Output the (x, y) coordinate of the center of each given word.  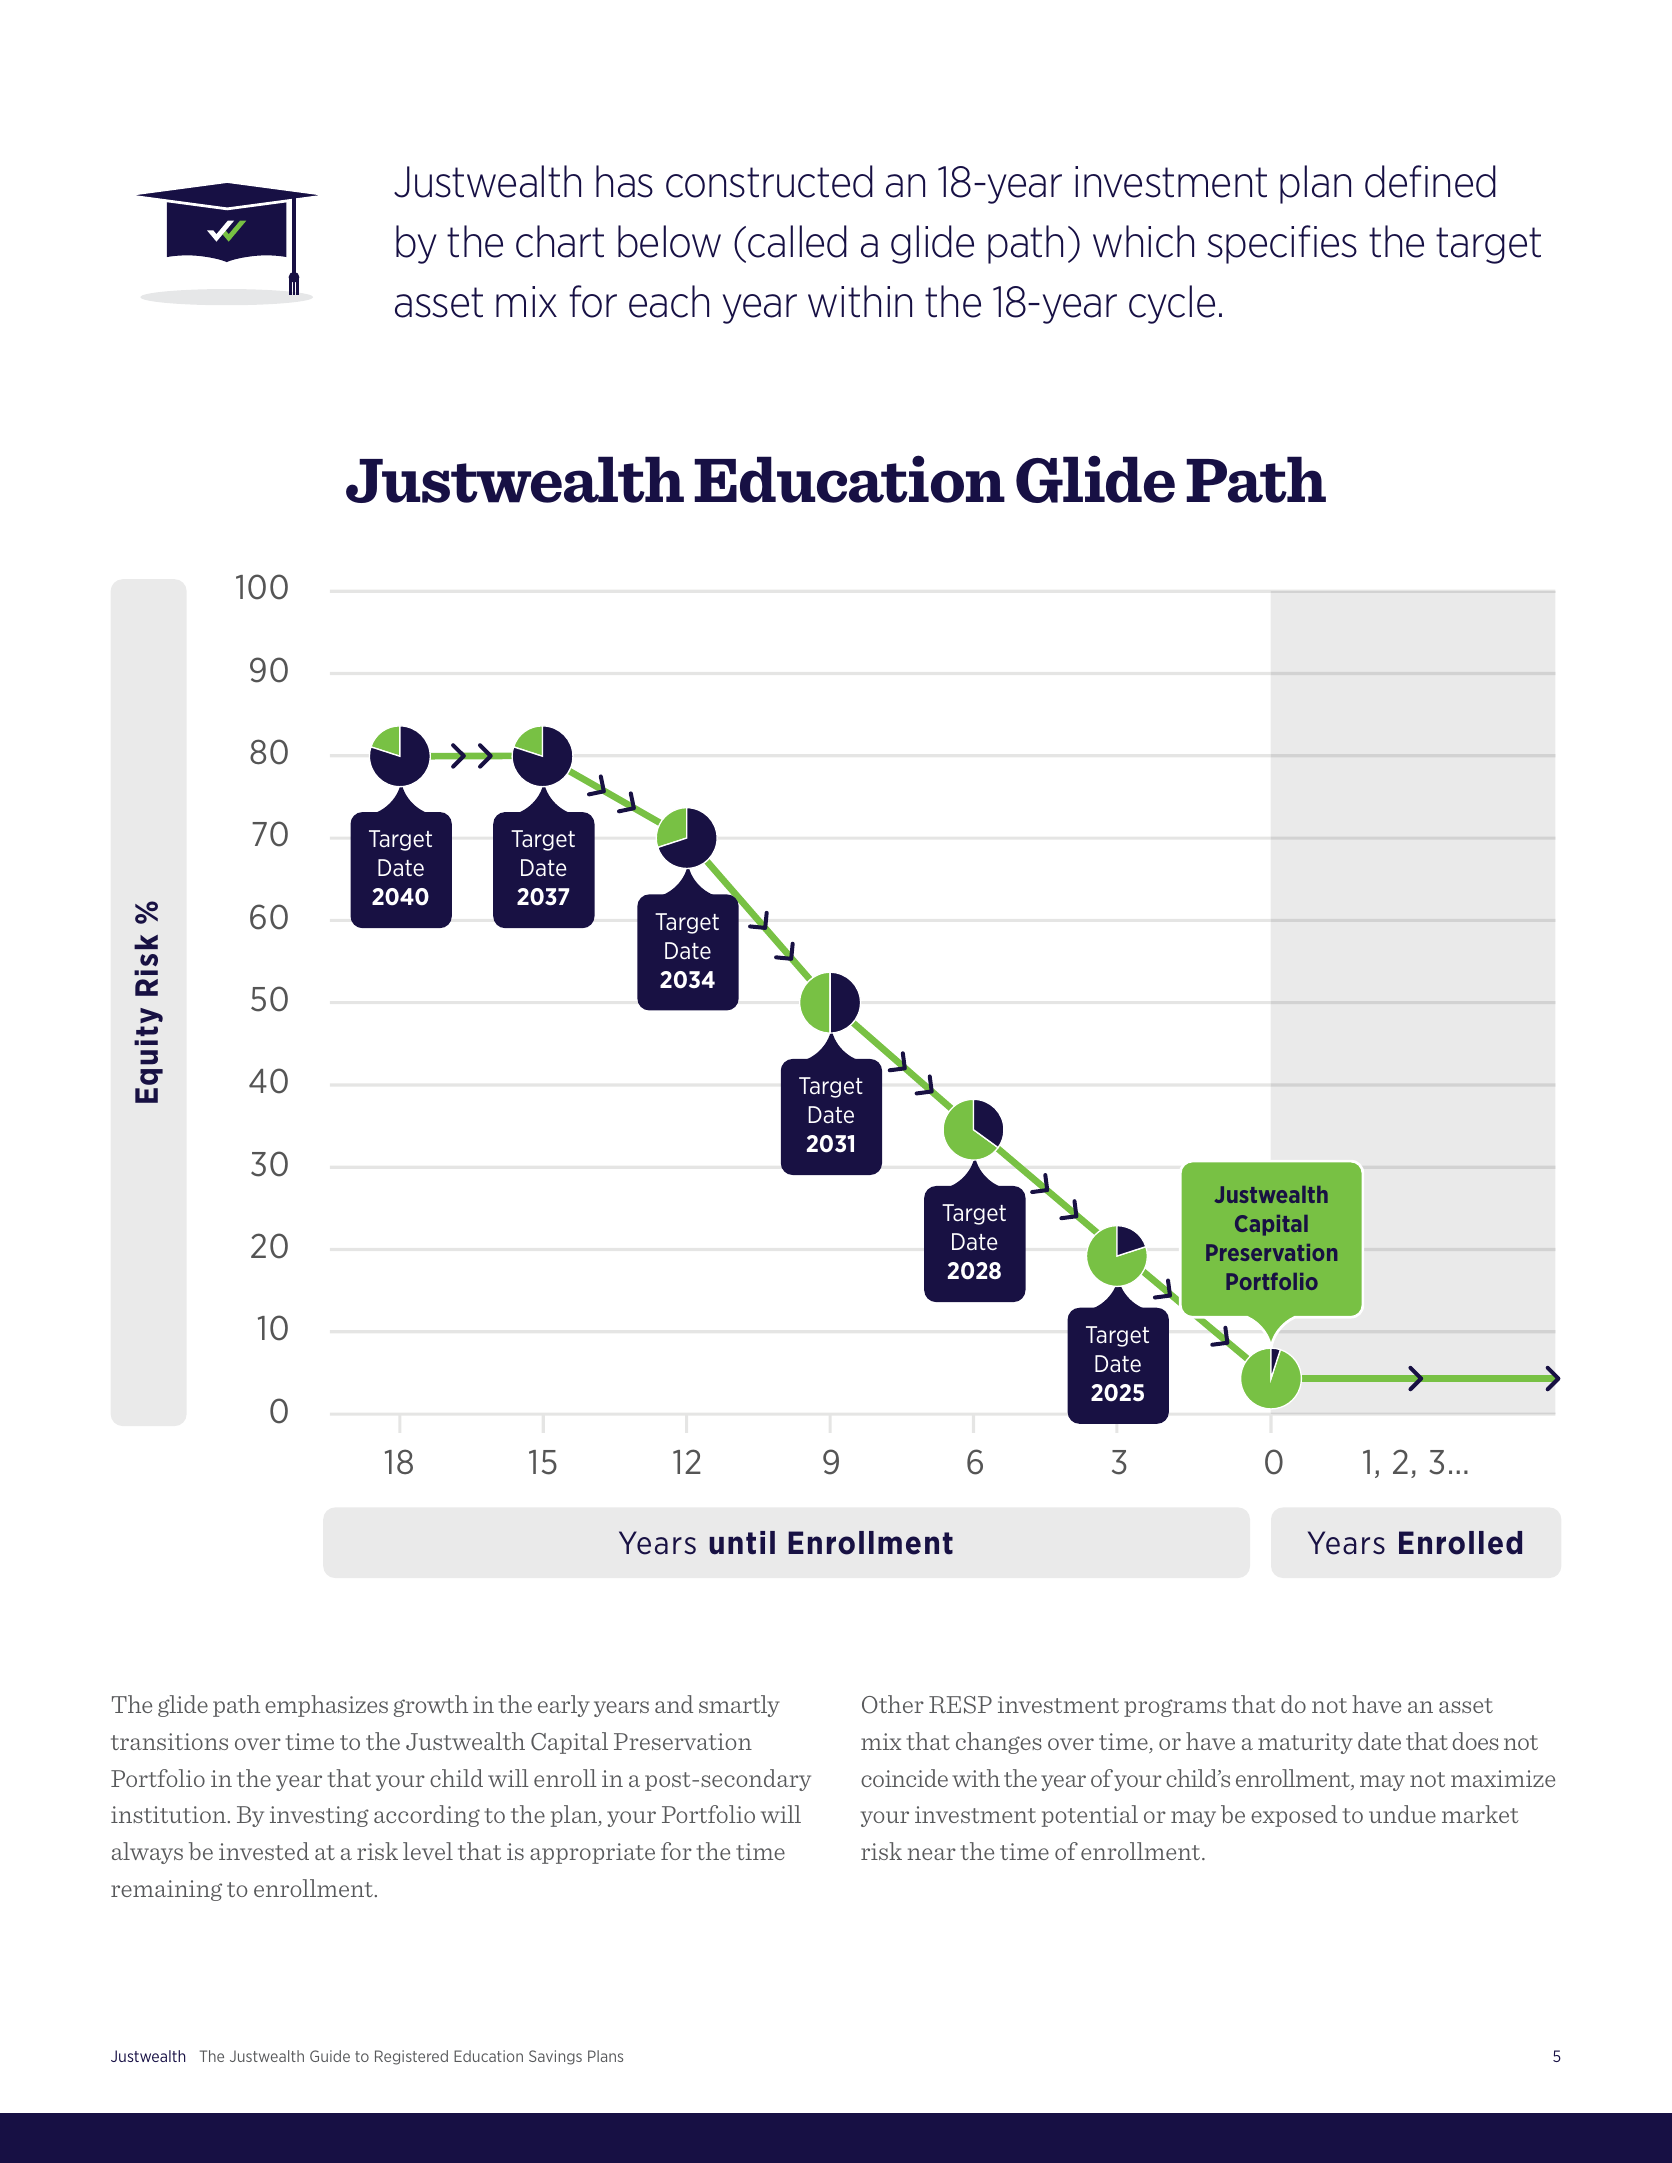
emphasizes (326, 1706)
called (797, 241)
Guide (330, 2056)
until (742, 1543)
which (1143, 241)
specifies (1282, 244)
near (931, 1854)
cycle (1172, 304)
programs (1175, 1708)
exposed (1294, 1816)
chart (560, 241)
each (669, 301)
